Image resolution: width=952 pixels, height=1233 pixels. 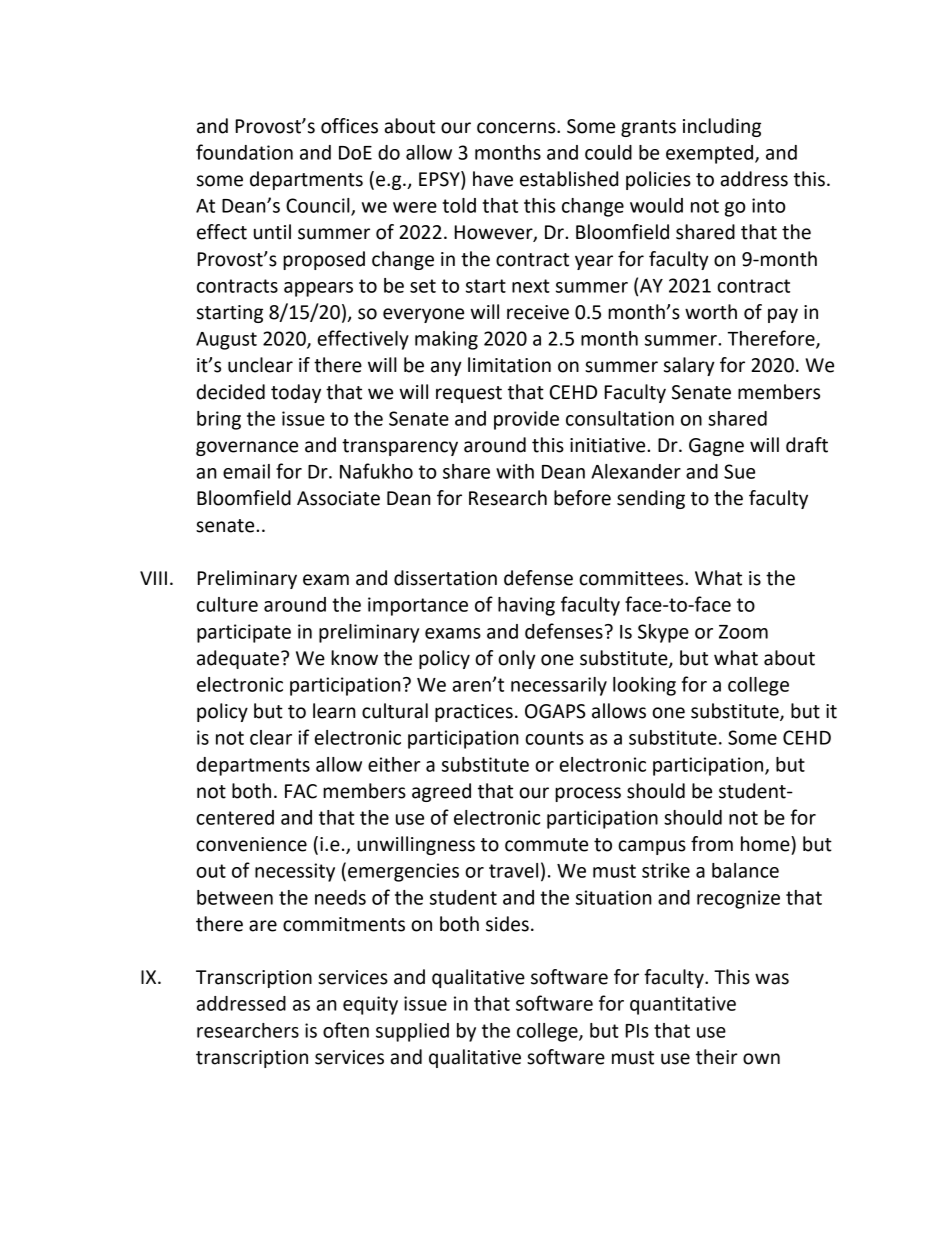 I want to click on have, so click(x=493, y=179).
